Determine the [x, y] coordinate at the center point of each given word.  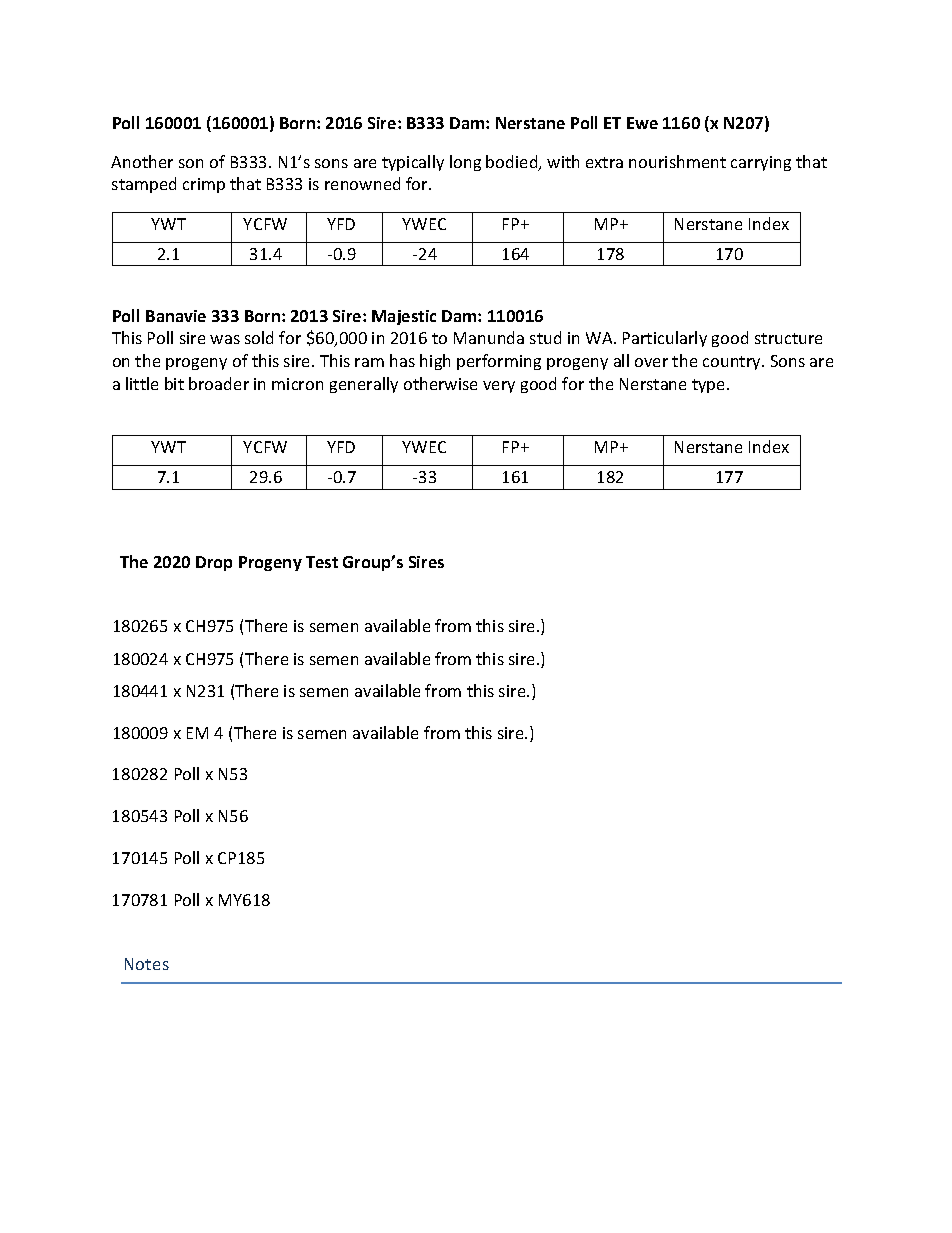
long [465, 163]
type [710, 386]
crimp [204, 185]
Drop [214, 563]
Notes [147, 964]
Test [322, 562]
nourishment [677, 161]
